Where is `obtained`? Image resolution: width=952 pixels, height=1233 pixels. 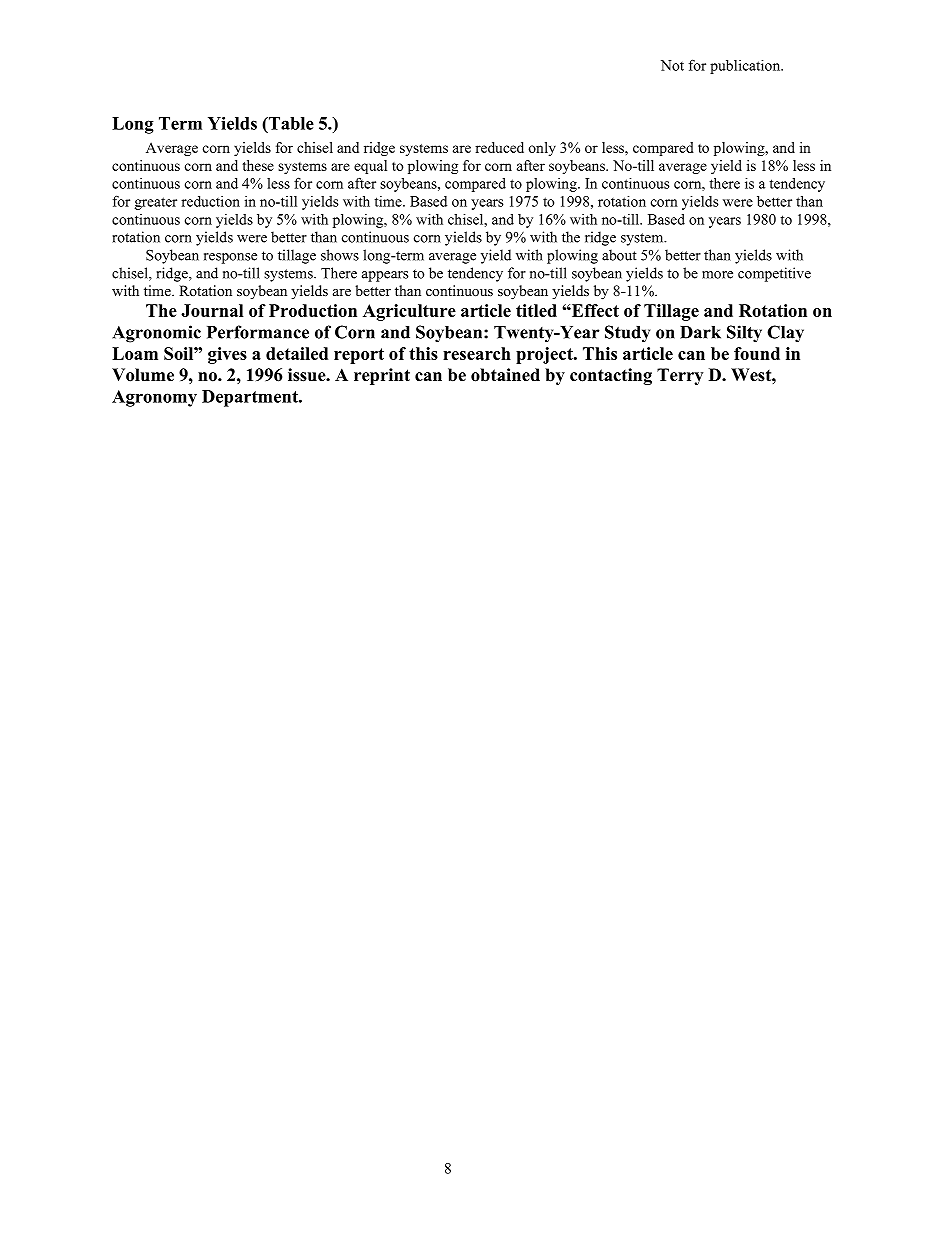
obtained is located at coordinates (505, 375).
